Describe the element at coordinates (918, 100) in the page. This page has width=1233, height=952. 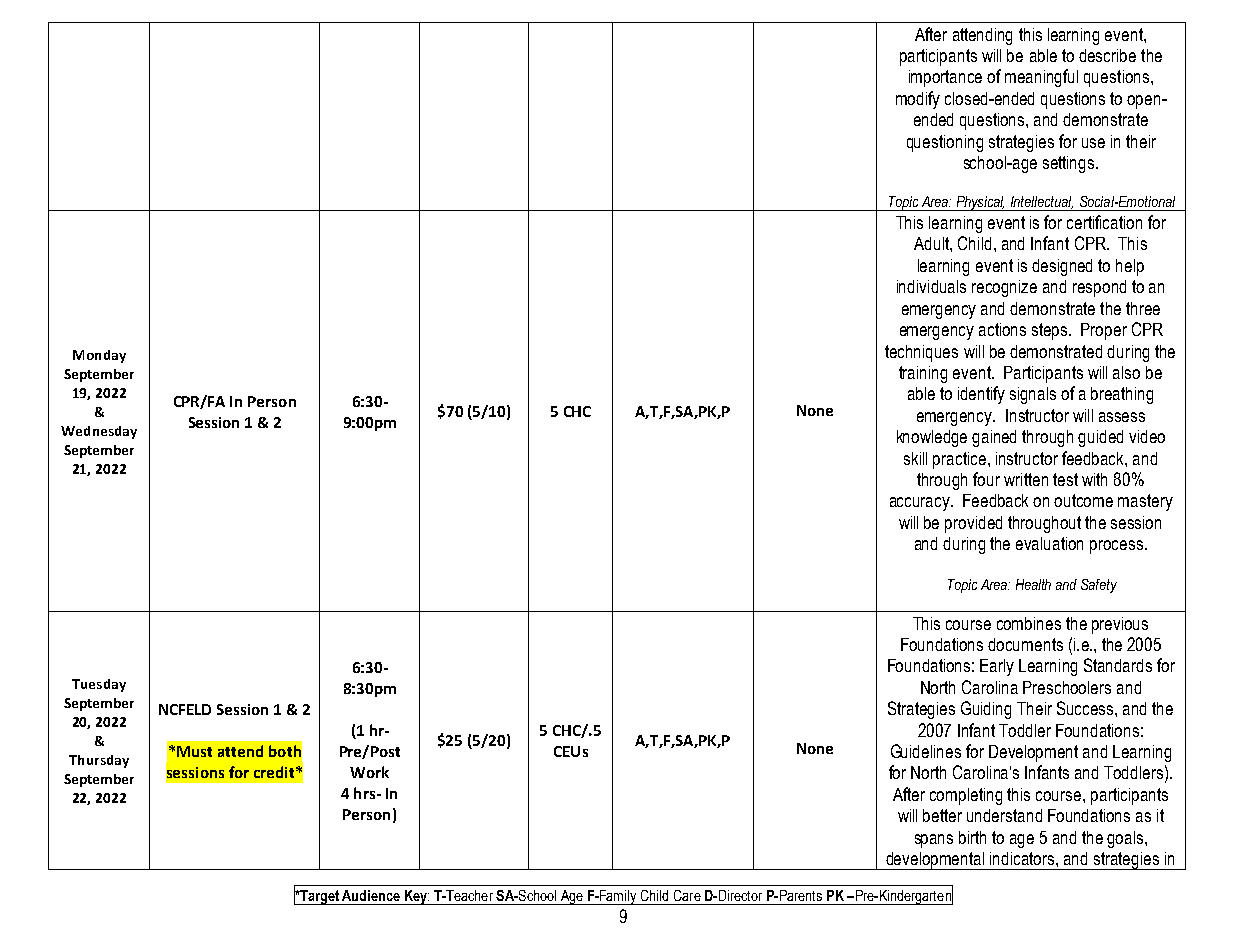
I see `modify` at that location.
